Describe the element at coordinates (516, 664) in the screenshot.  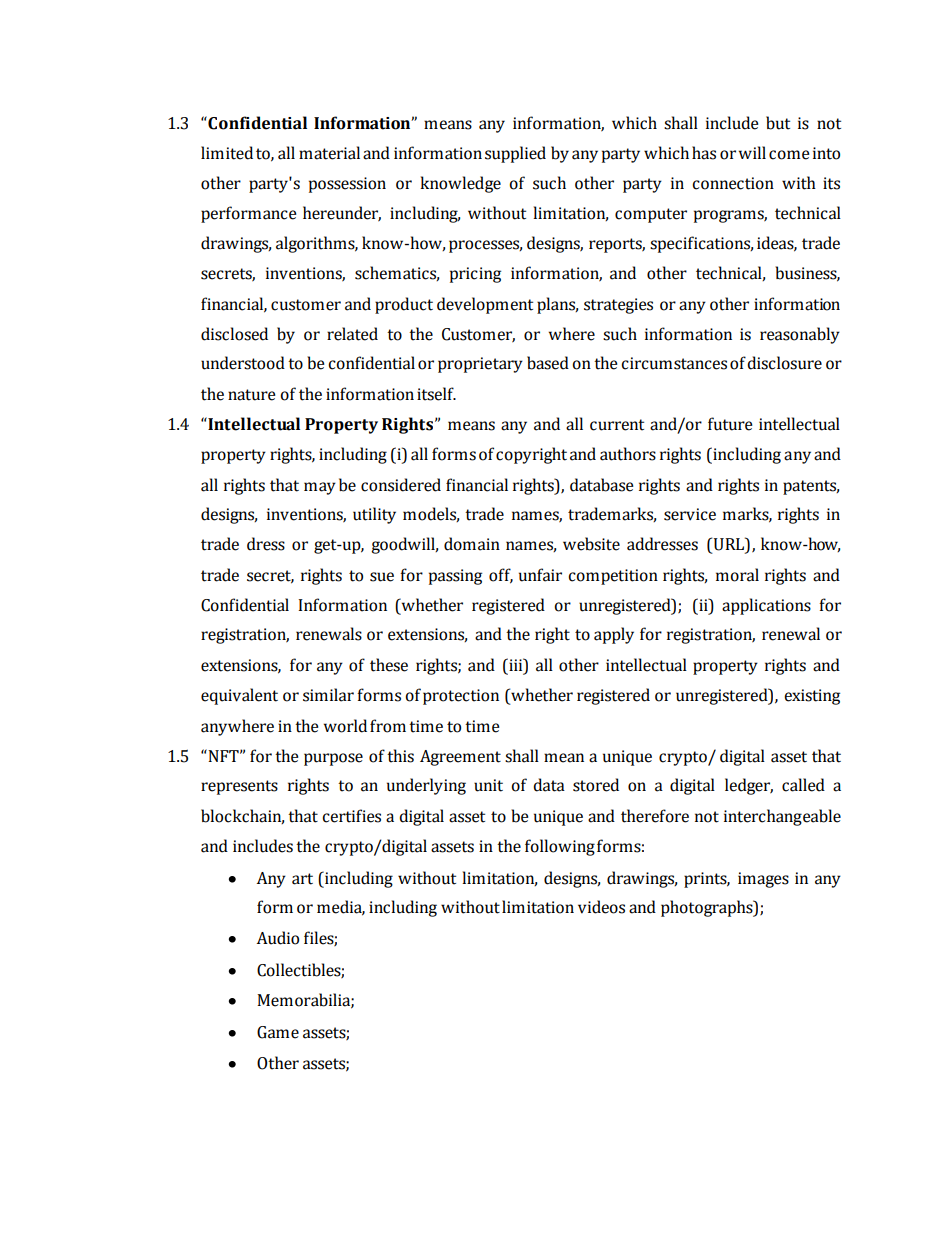
I see `iii` at that location.
